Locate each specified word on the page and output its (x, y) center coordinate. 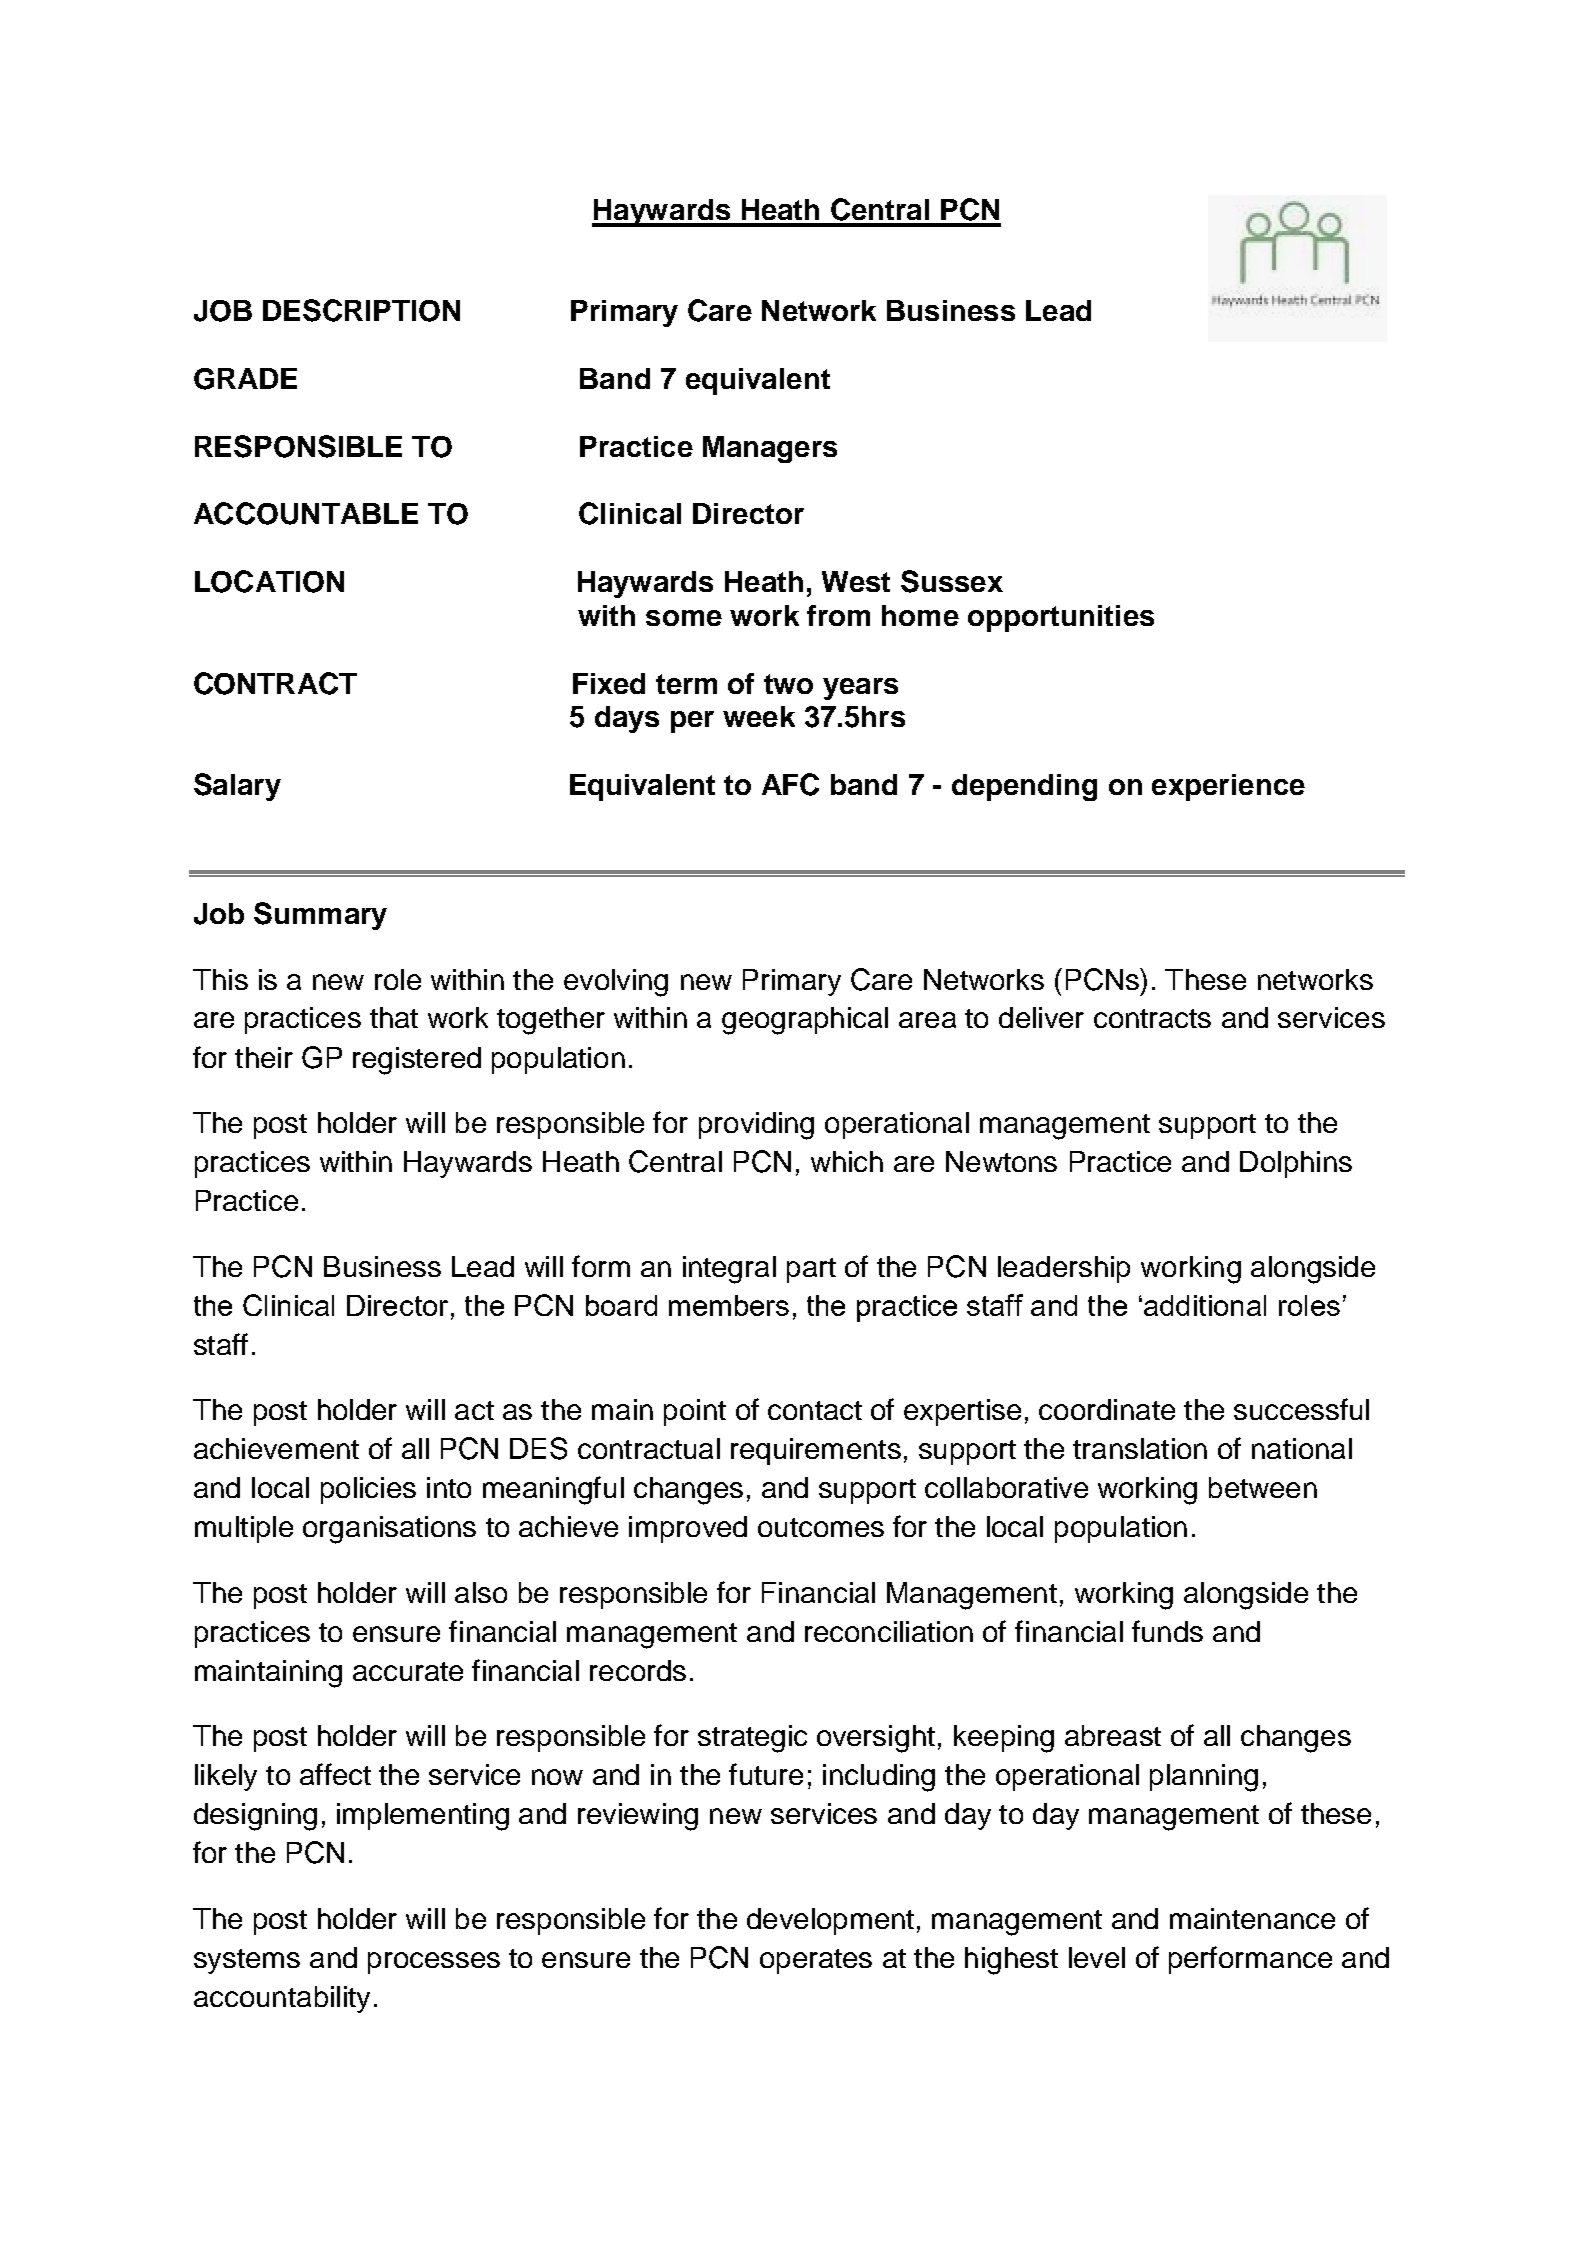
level (1097, 1957)
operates (816, 1961)
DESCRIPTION (361, 310)
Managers (770, 449)
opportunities (1061, 618)
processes (434, 1963)
